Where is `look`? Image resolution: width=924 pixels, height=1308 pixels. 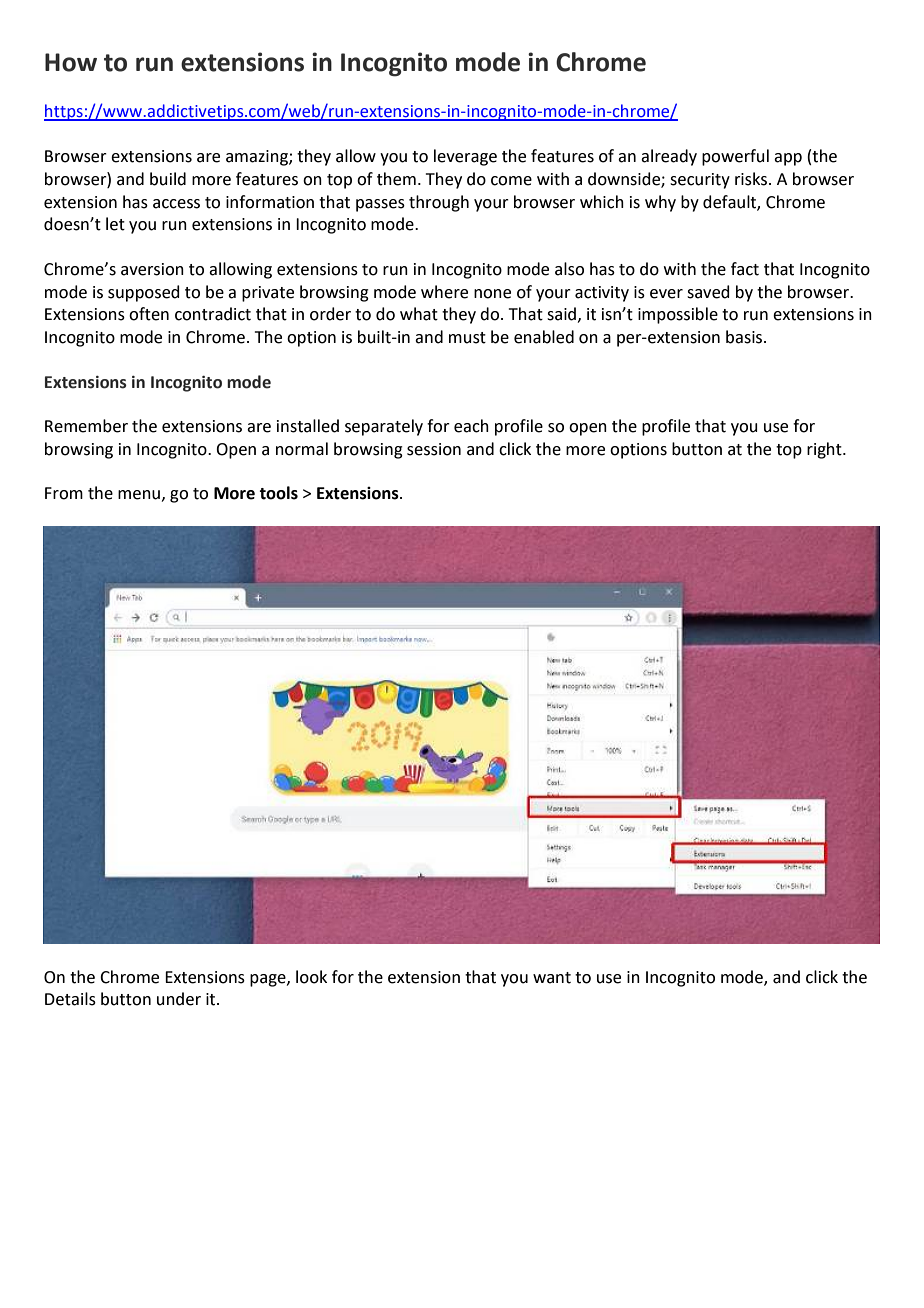
look is located at coordinates (311, 977).
